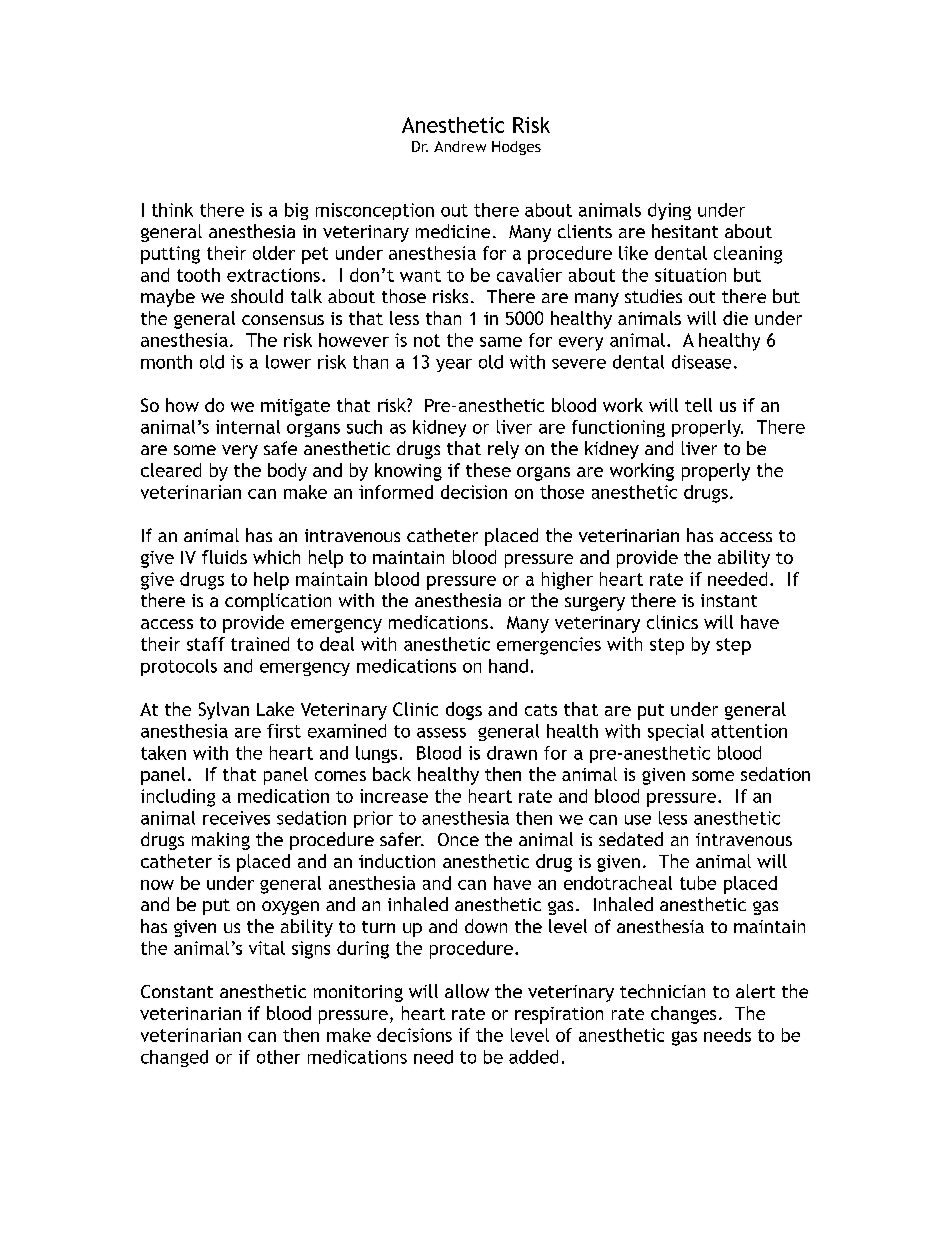 Image resolution: width=952 pixels, height=1233 pixels. What do you see at coordinates (729, 600) in the screenshot?
I see `instant` at bounding box center [729, 600].
